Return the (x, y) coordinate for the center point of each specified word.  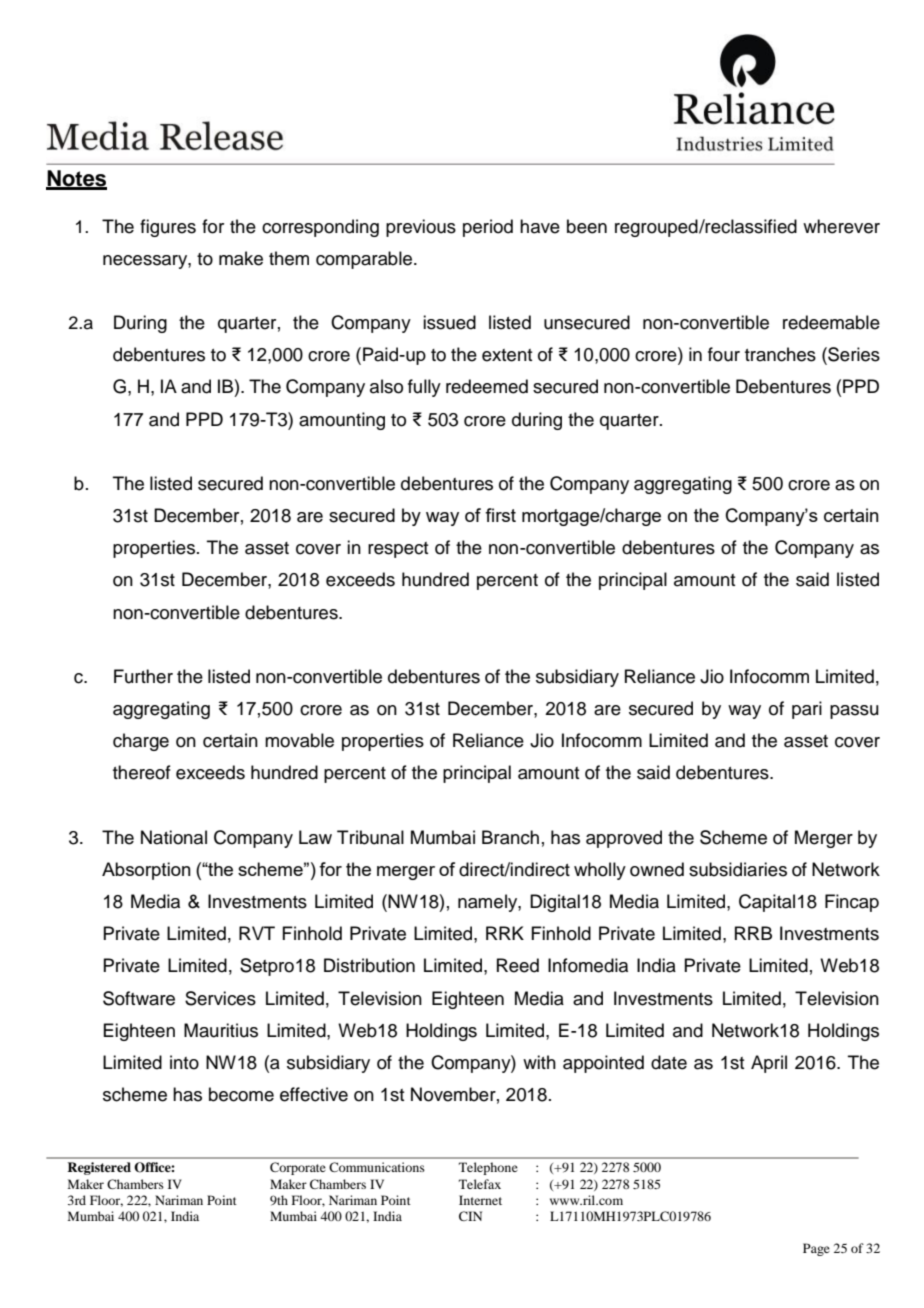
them (289, 258)
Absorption (146, 871)
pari (807, 710)
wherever (841, 226)
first (500, 515)
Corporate (298, 1168)
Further (143, 676)
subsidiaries (738, 869)
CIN (470, 1216)
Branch (510, 837)
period (488, 228)
